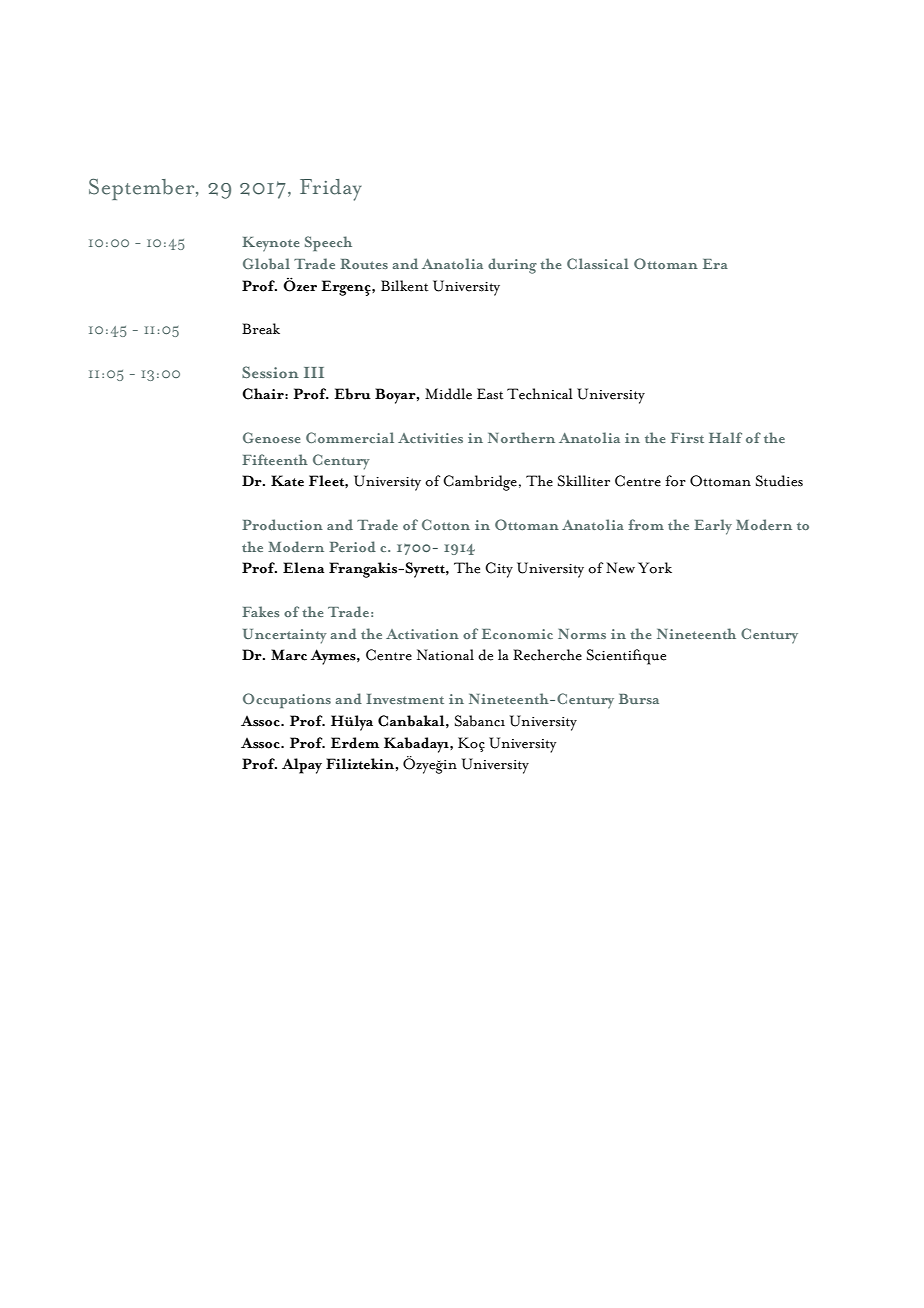 The image size is (924, 1308). Describe the element at coordinates (405, 699) in the document. I see `Investment` at that location.
